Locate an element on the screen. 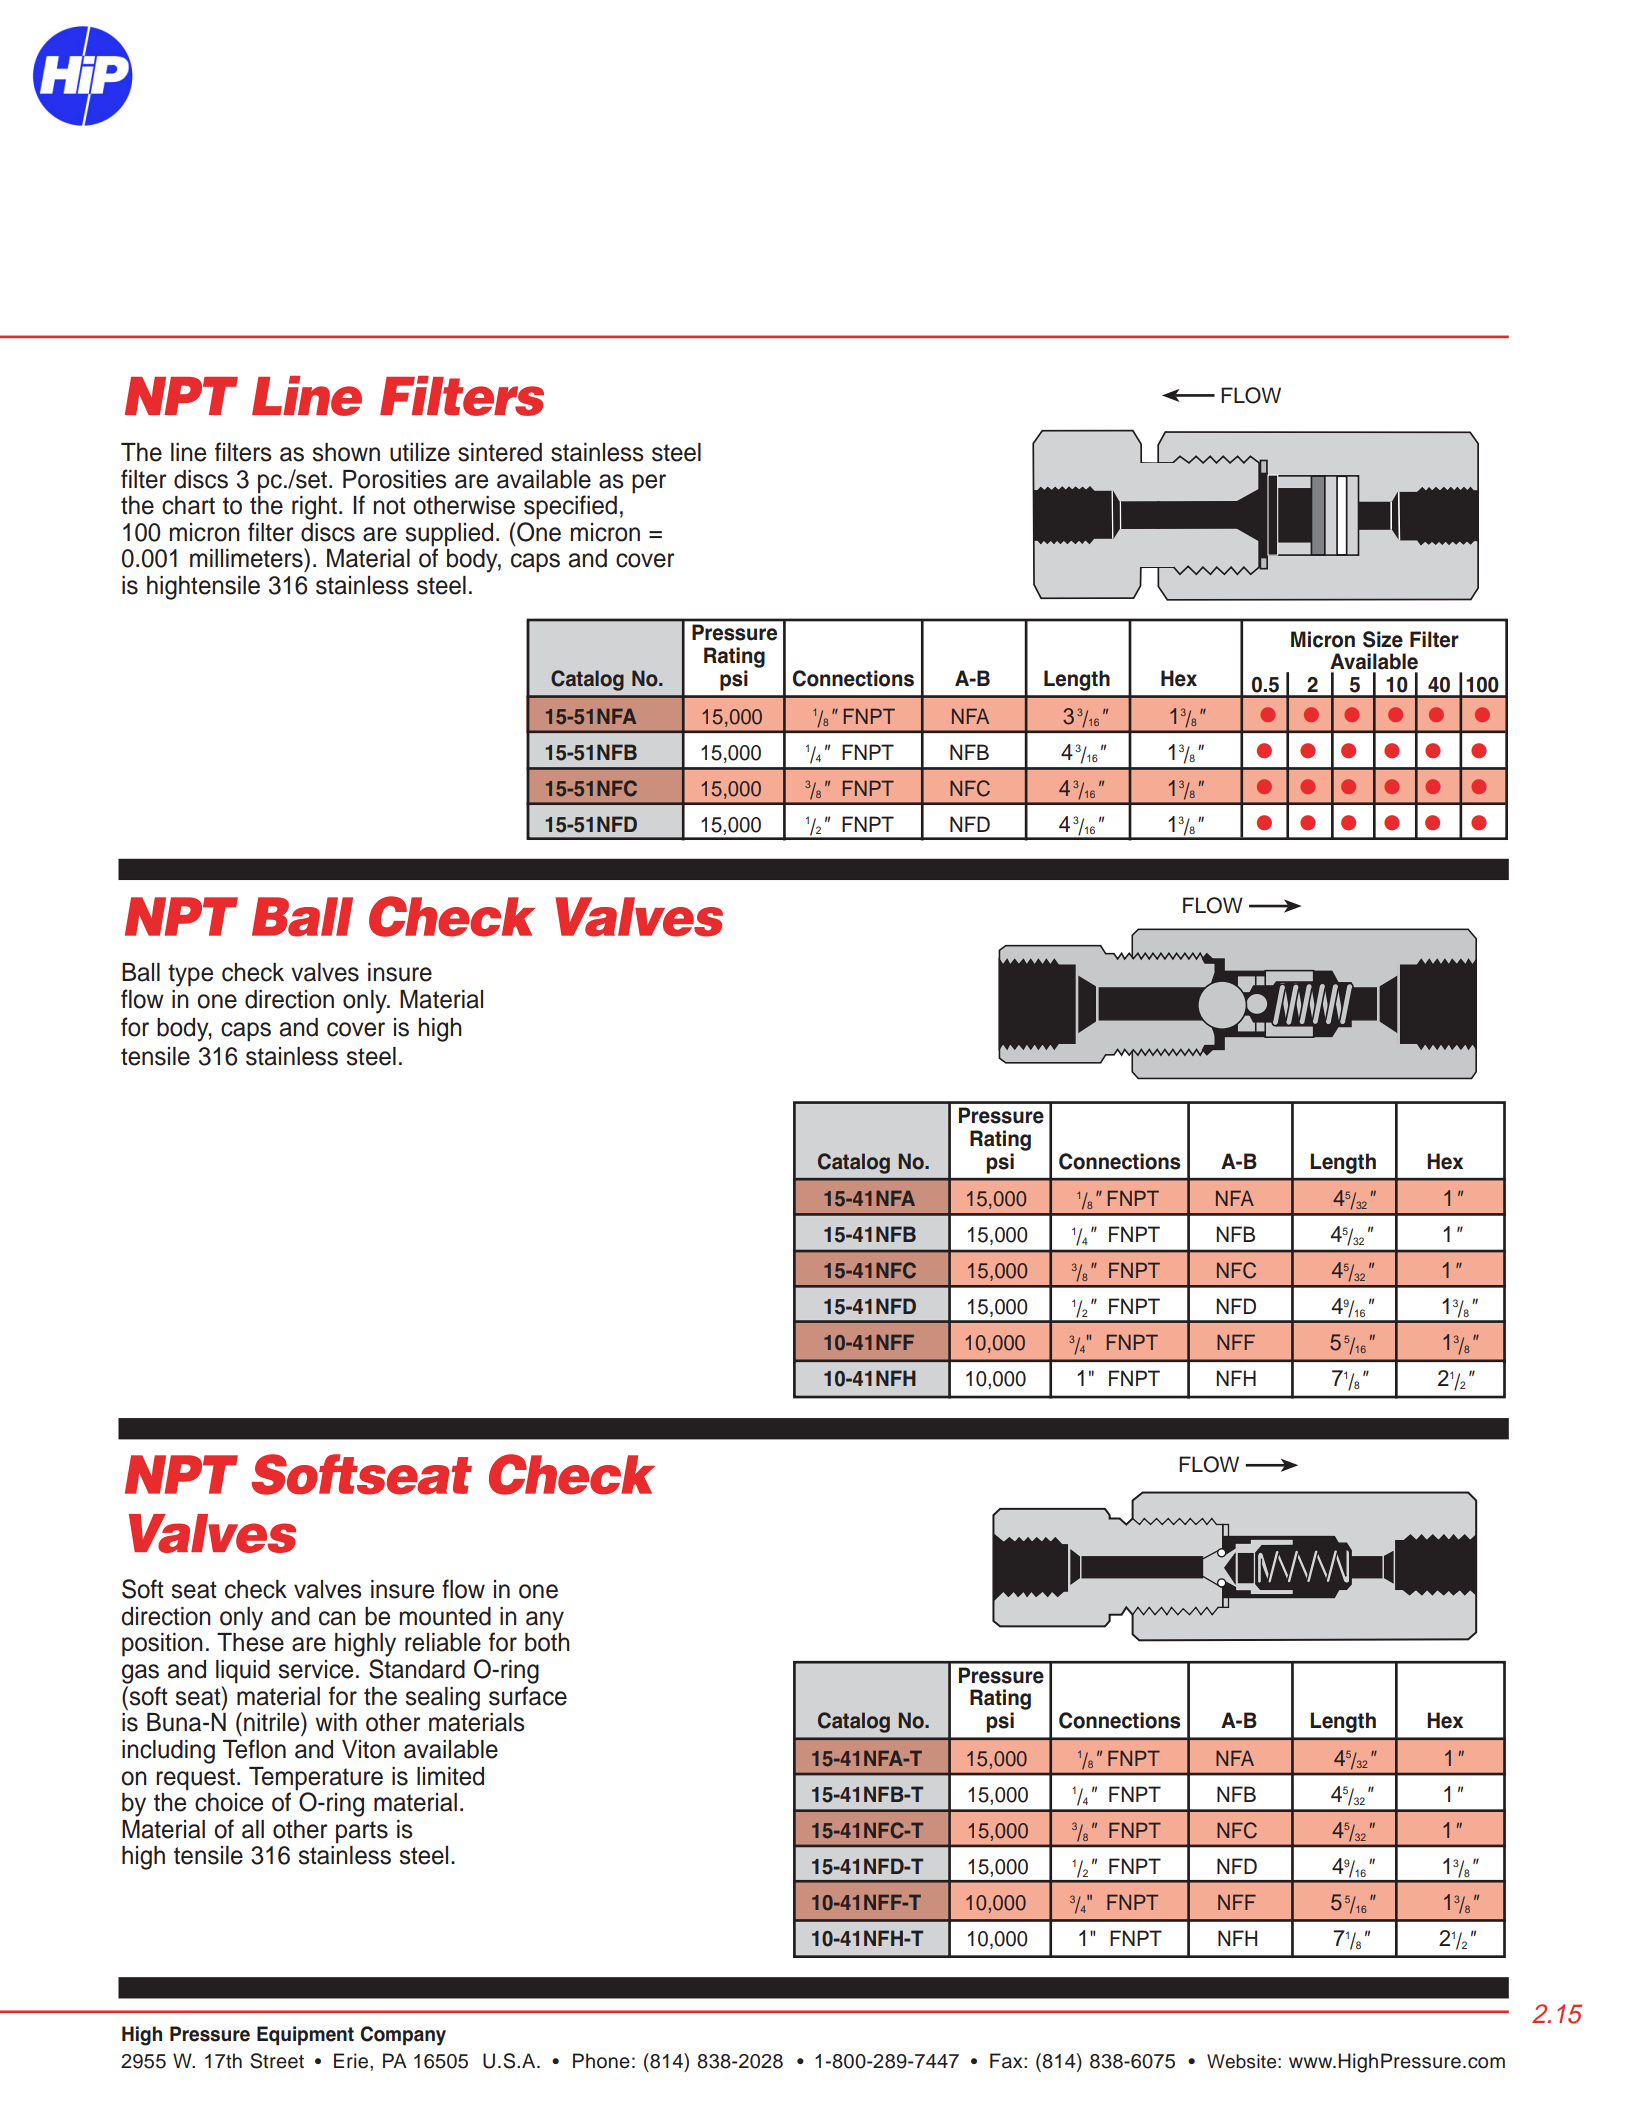  Phone is located at coordinates (601, 2061).
